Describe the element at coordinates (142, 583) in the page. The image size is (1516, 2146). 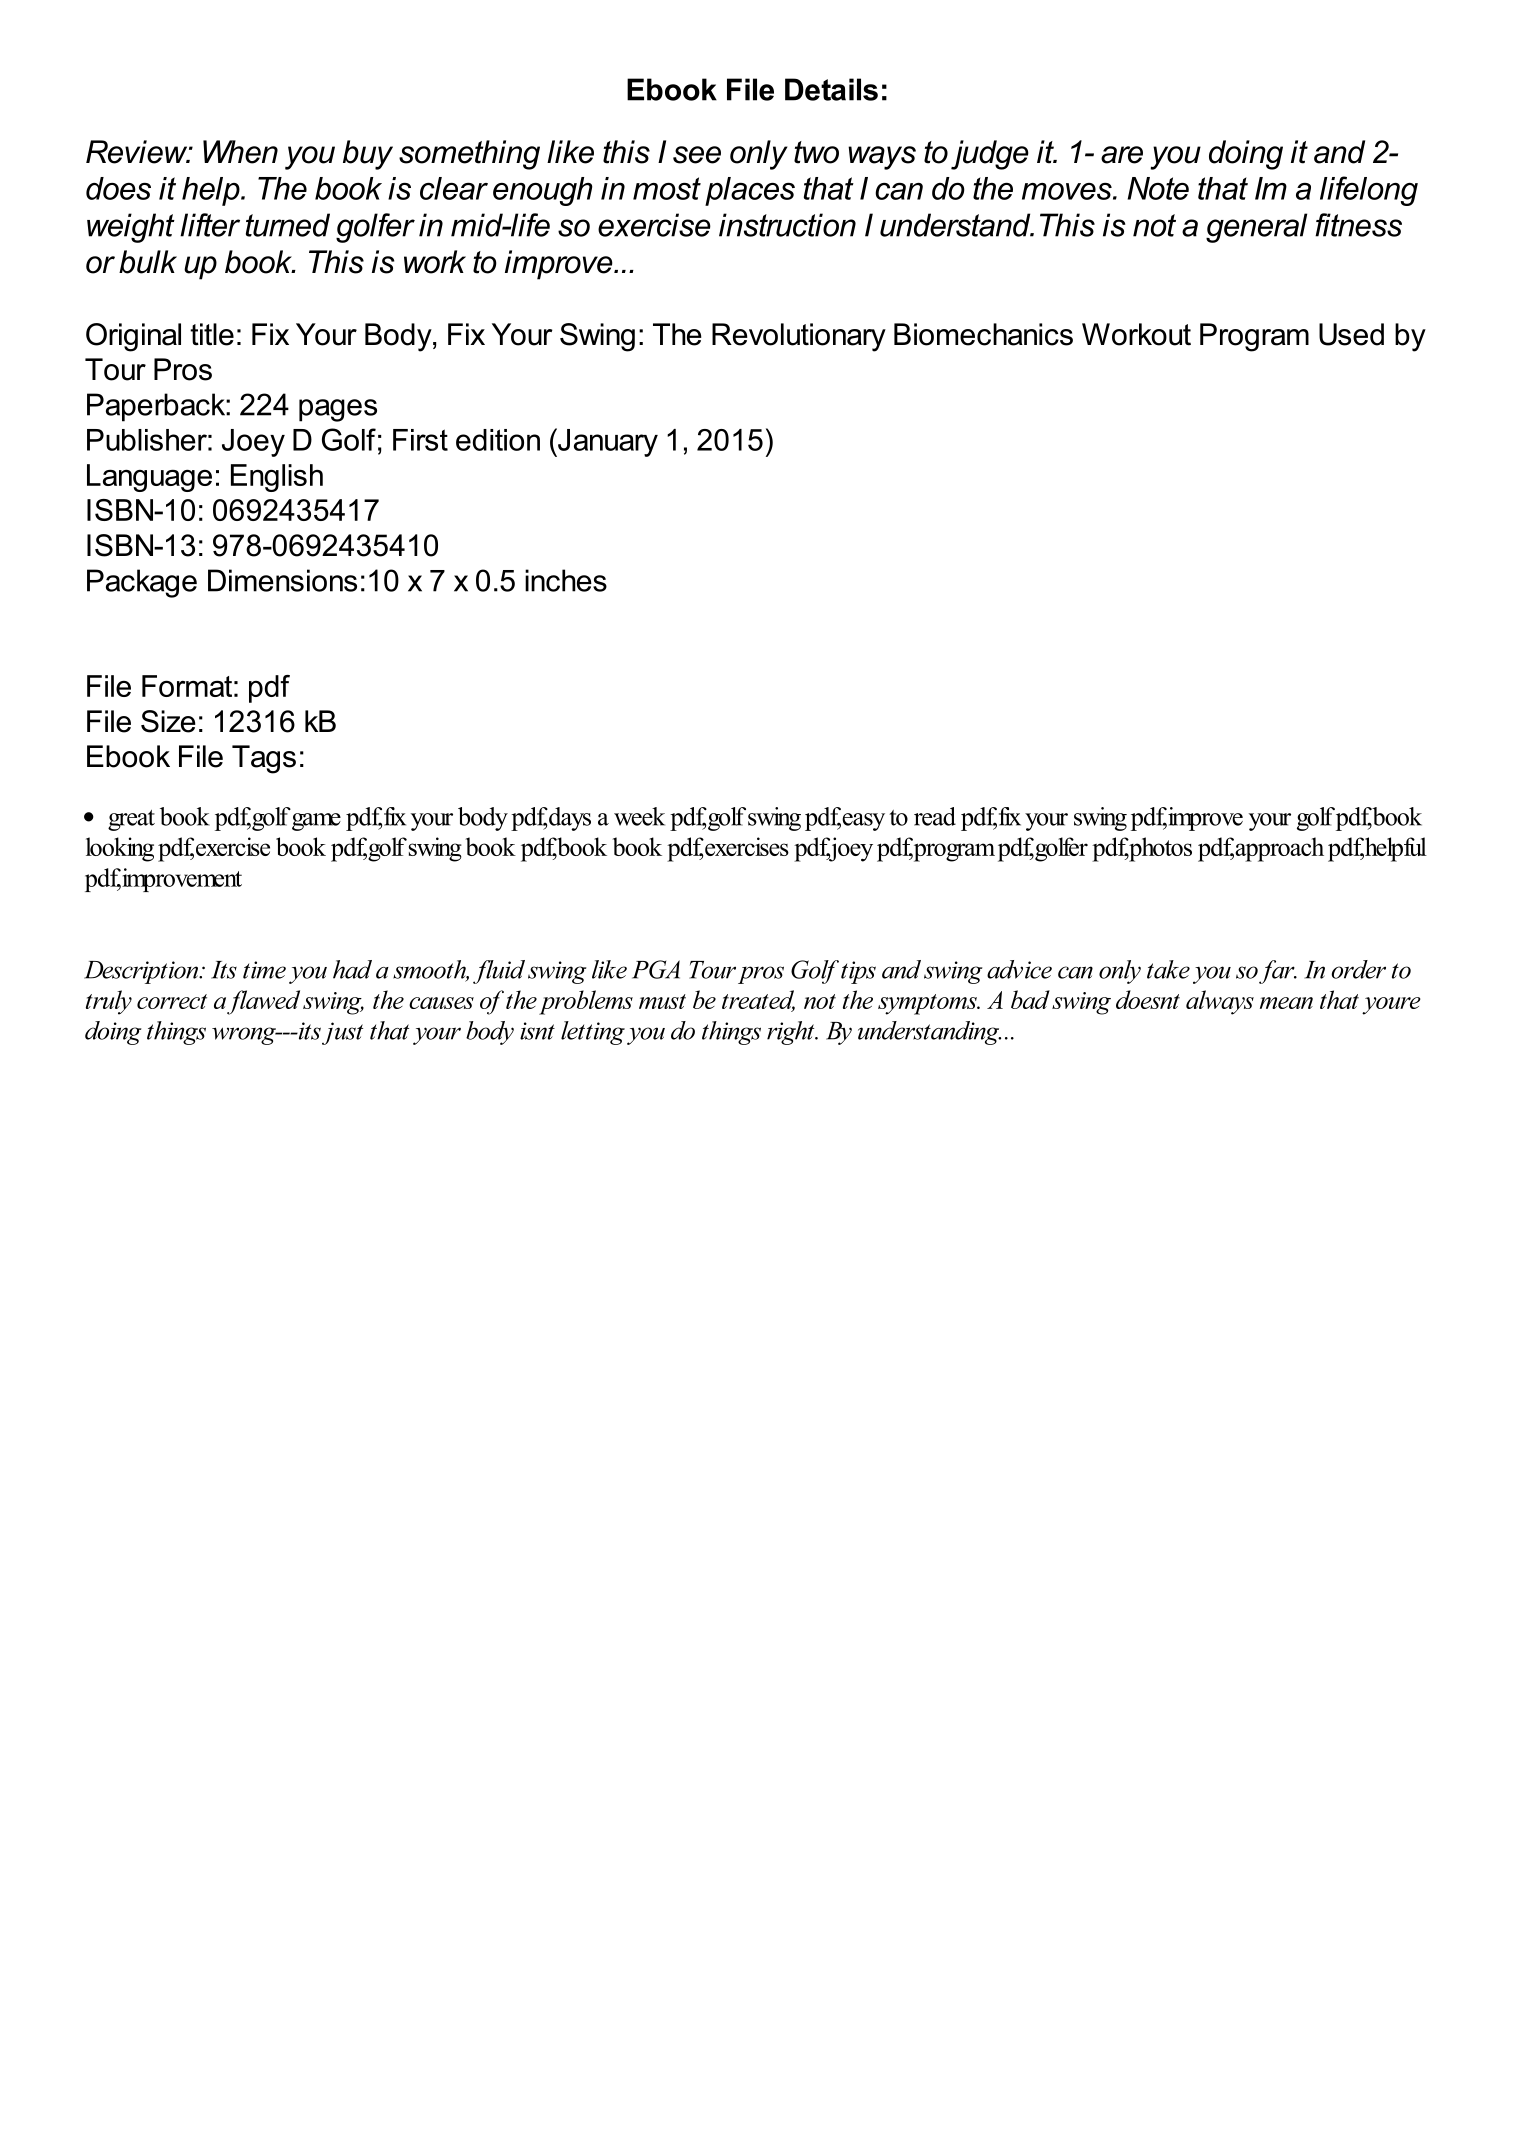
I see `Package` at that location.
